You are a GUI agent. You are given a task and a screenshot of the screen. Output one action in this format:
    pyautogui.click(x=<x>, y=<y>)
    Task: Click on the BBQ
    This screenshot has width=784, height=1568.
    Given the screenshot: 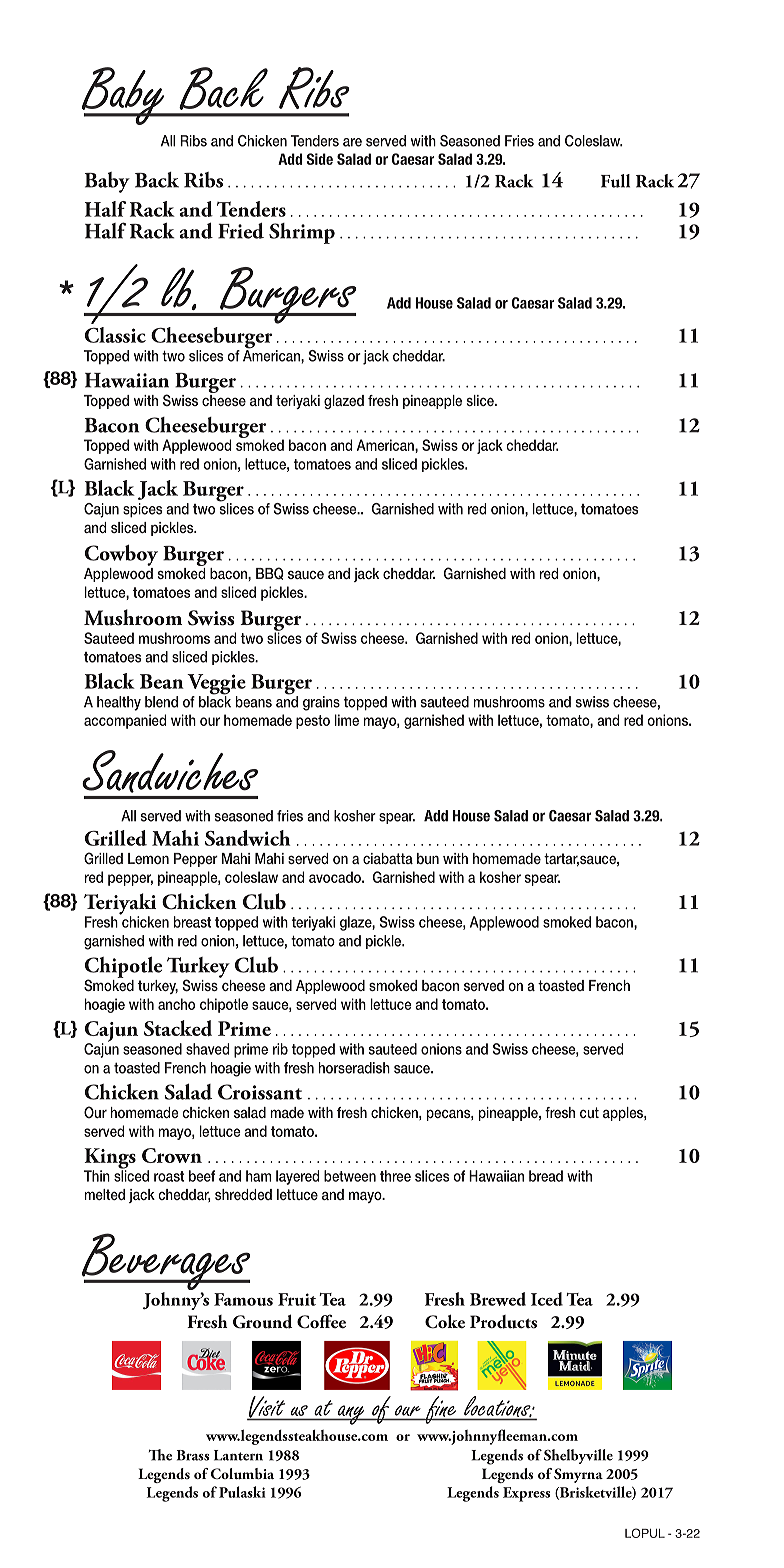 What is the action you would take?
    pyautogui.click(x=270, y=573)
